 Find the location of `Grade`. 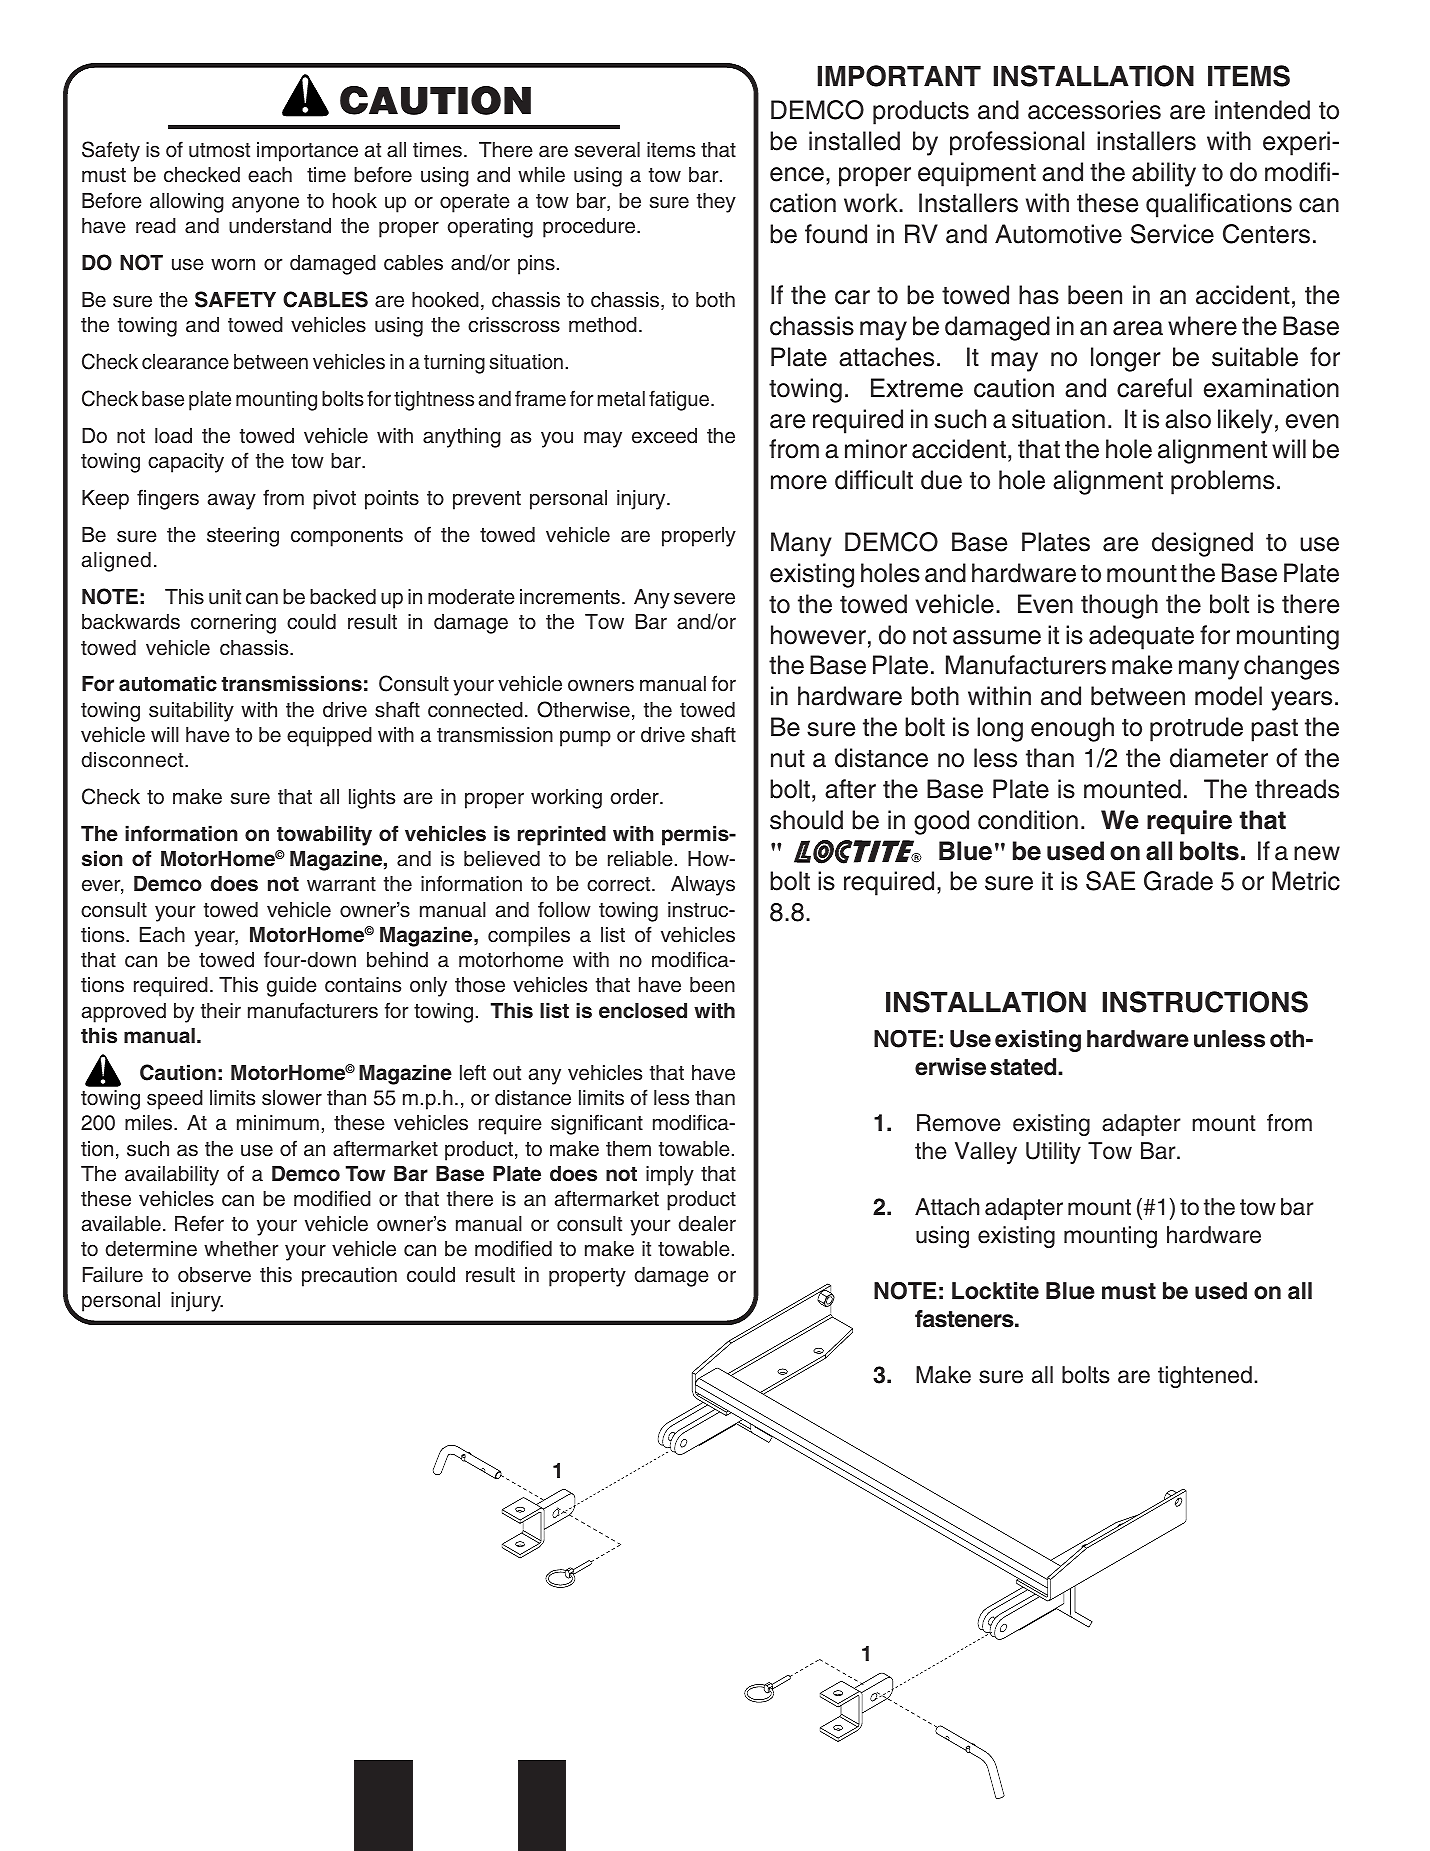

Grade is located at coordinates (1178, 881).
